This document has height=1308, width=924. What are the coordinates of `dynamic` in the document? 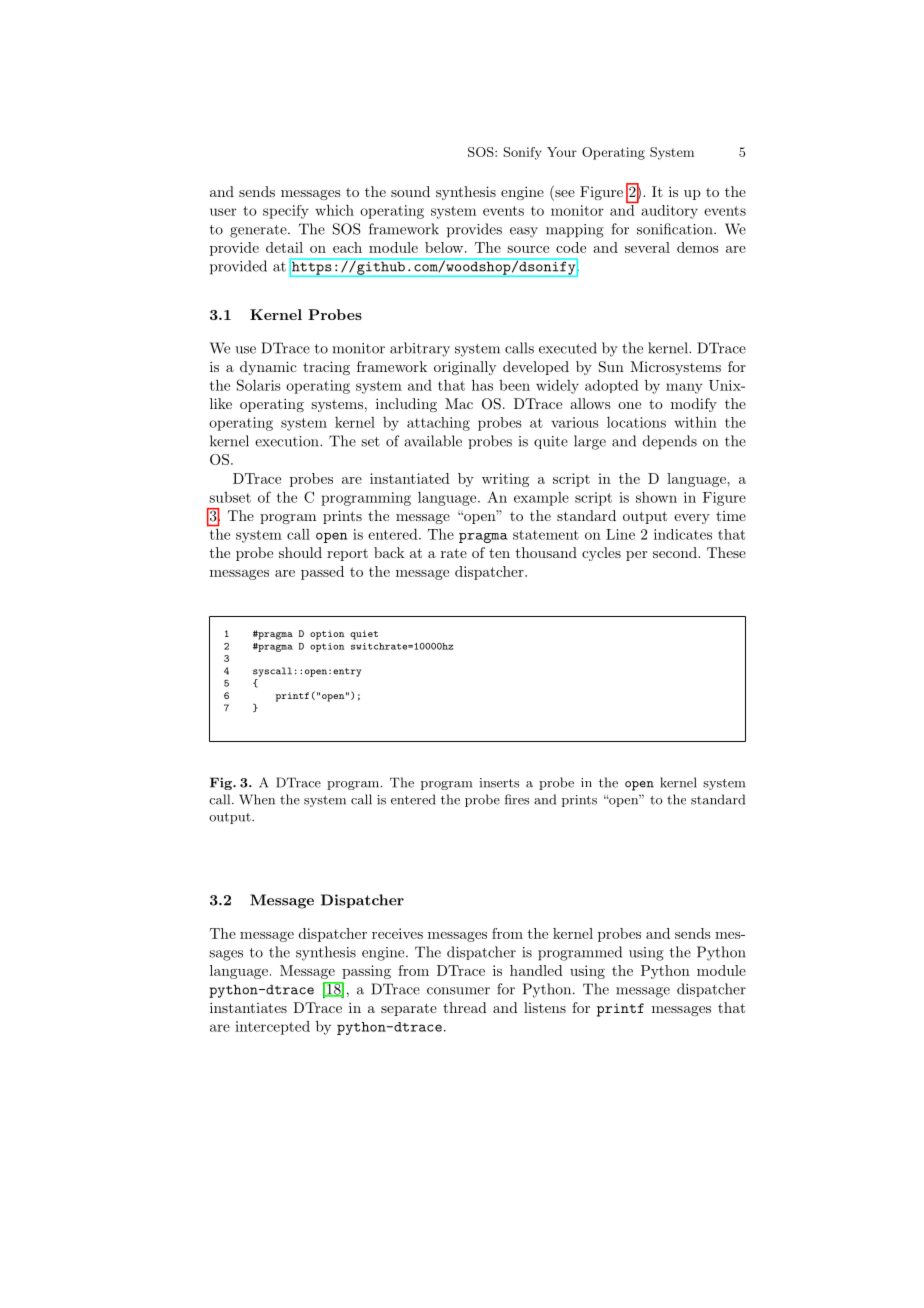 It's located at (268, 368).
